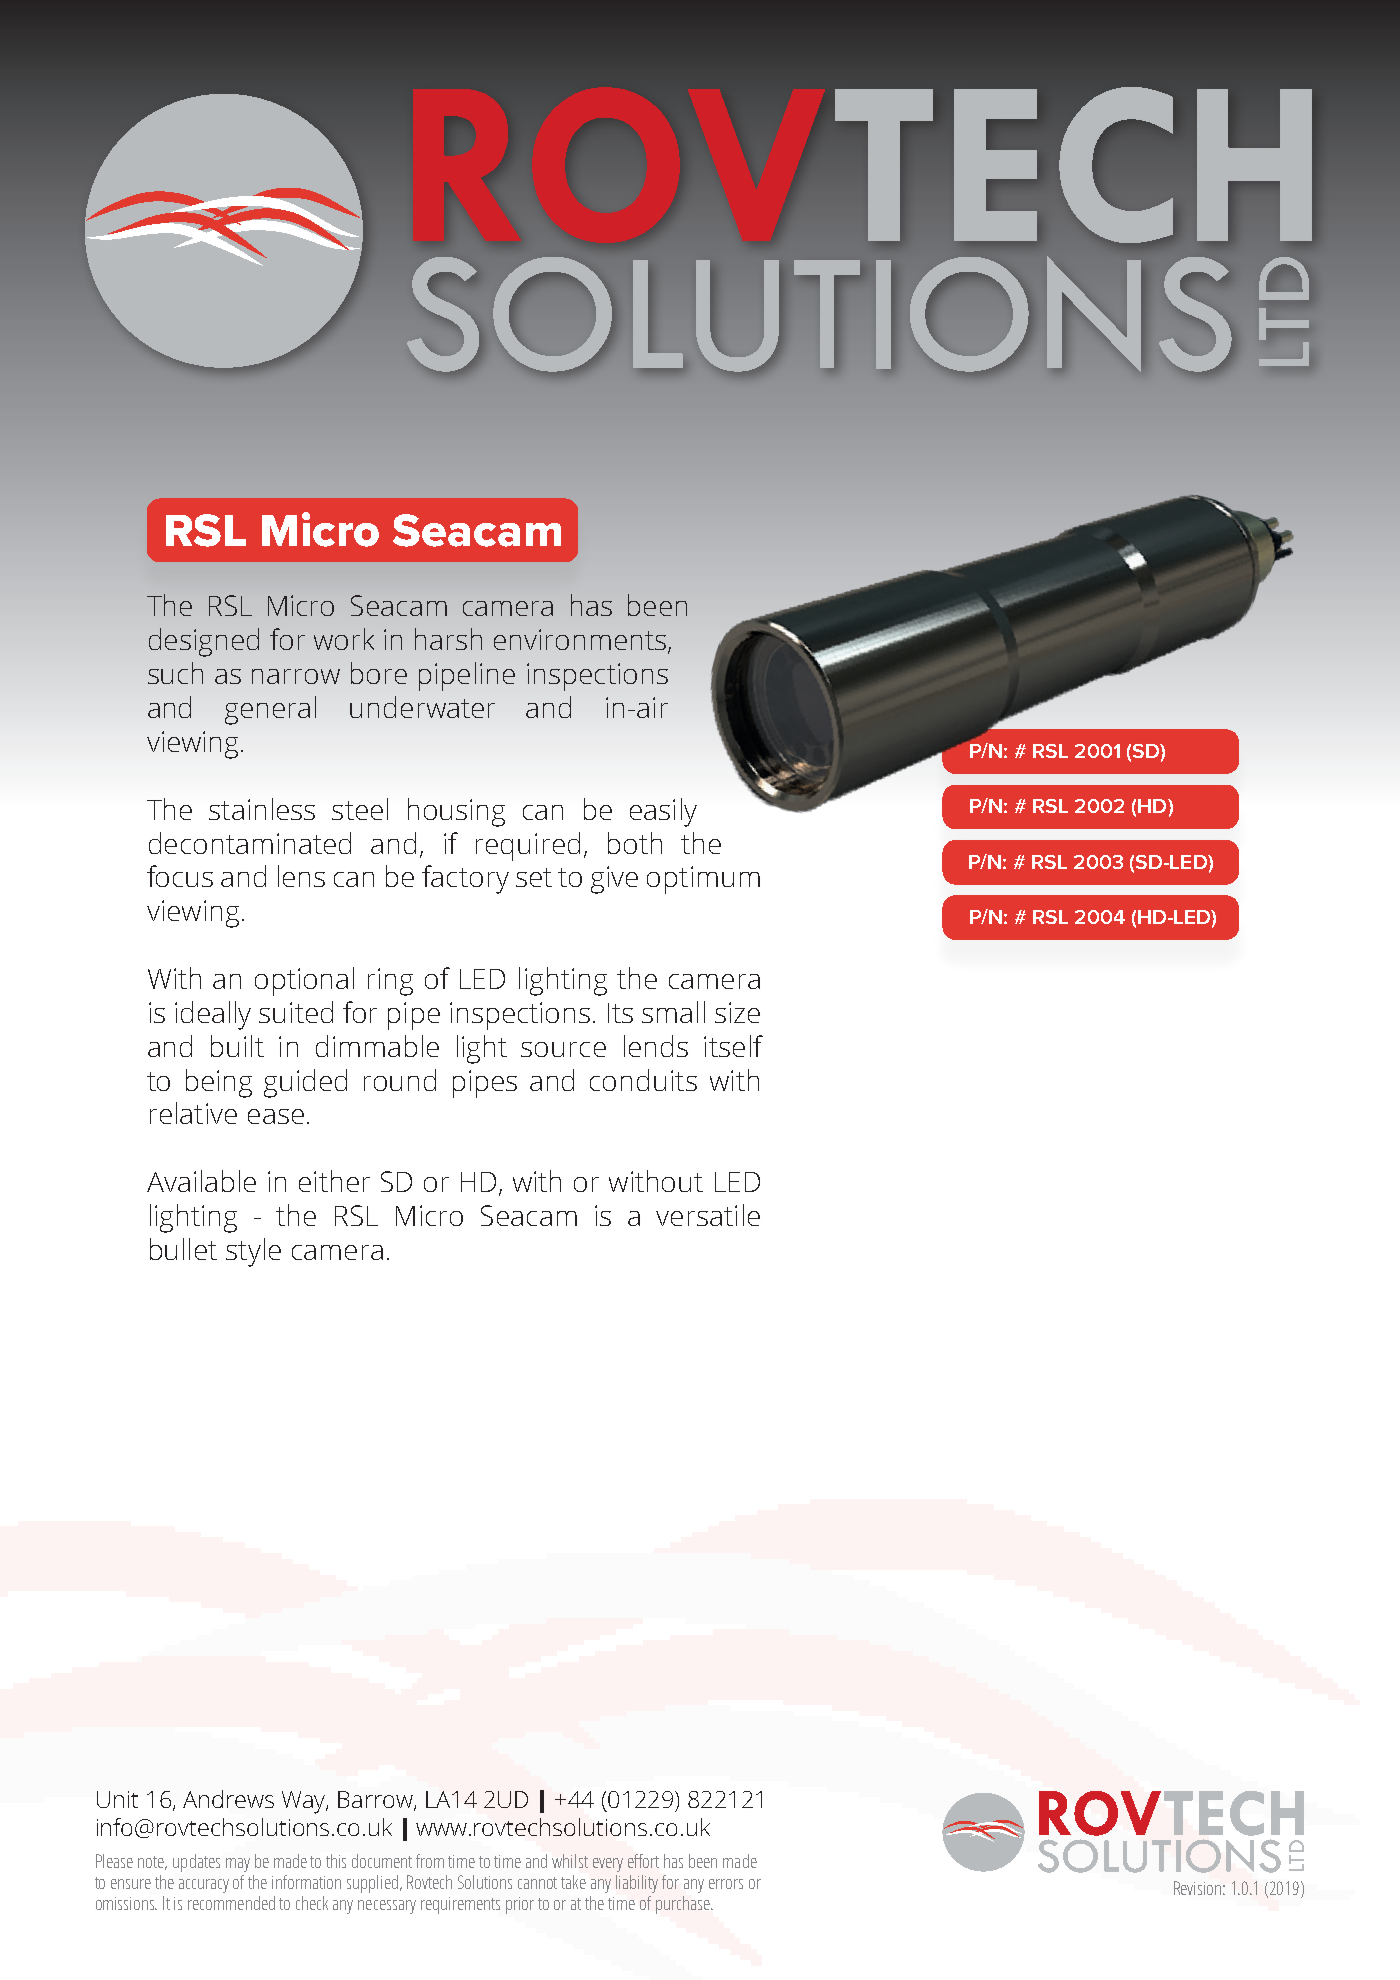 This screenshot has width=1400, height=1980. Describe the element at coordinates (422, 707) in the screenshot. I see `underwater` at that location.
